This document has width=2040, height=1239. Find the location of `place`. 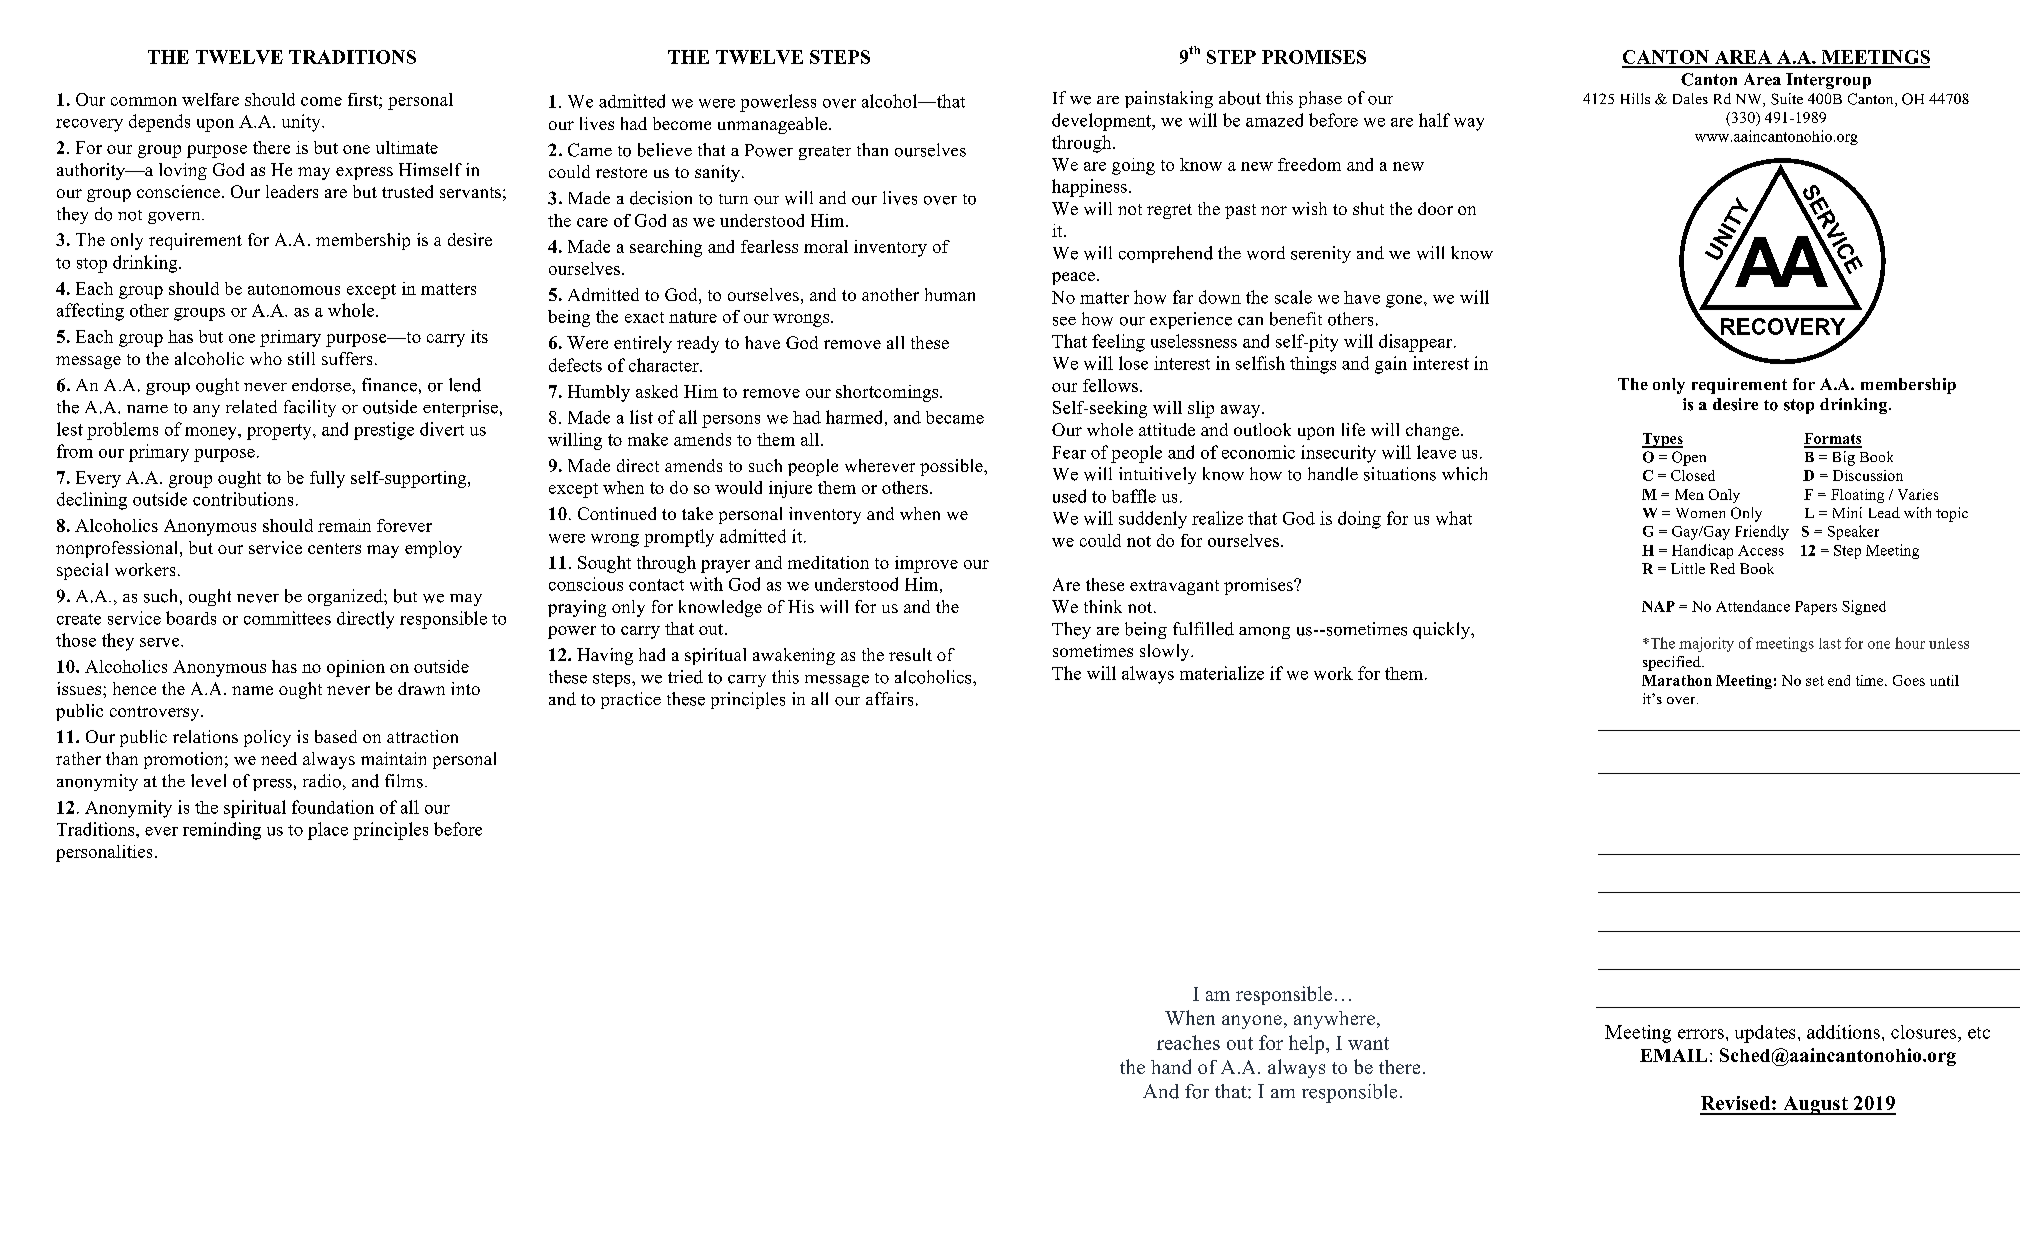

place is located at coordinates (328, 831).
